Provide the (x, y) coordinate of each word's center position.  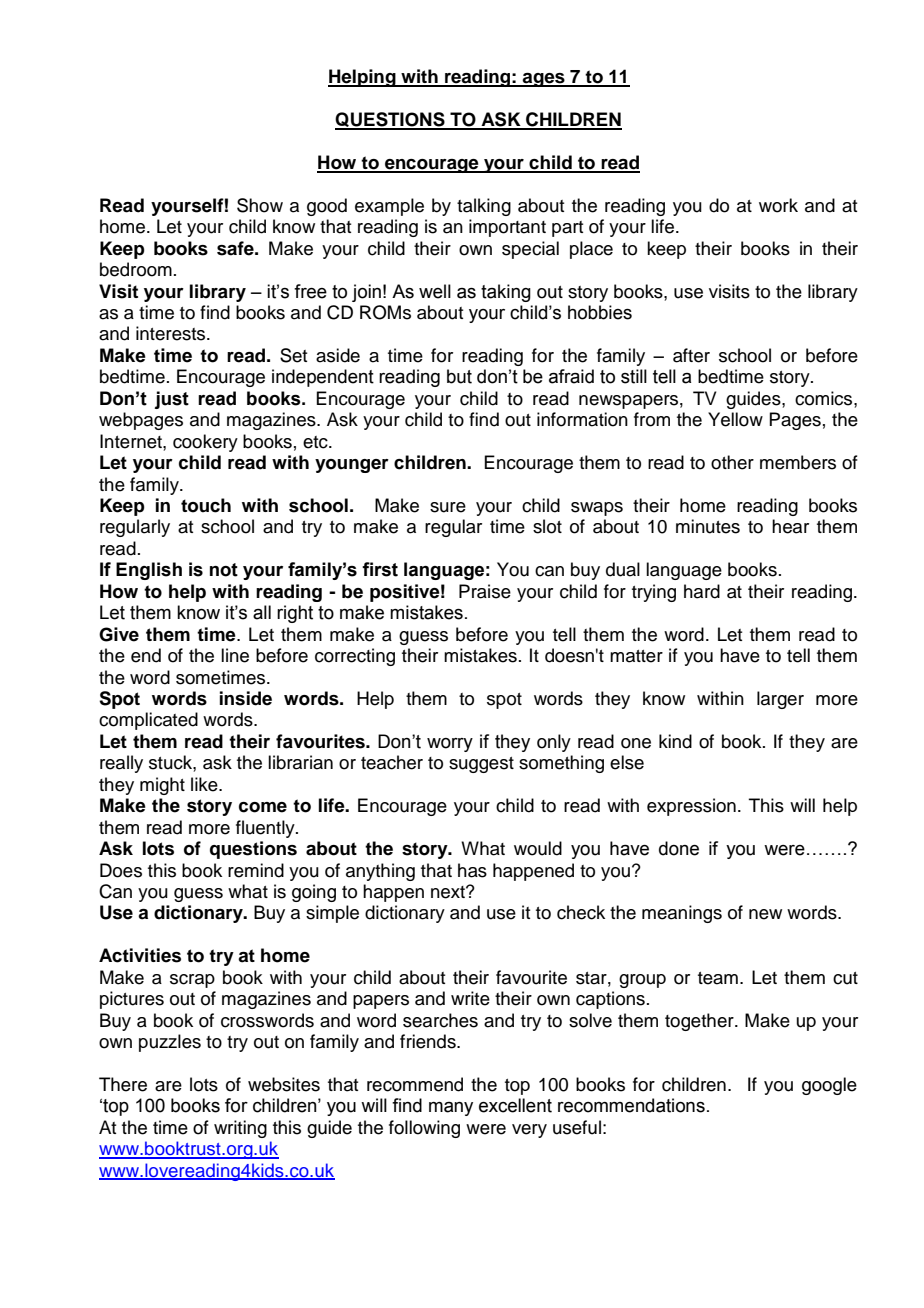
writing (240, 1129)
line (235, 655)
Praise (485, 591)
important (507, 228)
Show (260, 205)
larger (780, 700)
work (778, 205)
